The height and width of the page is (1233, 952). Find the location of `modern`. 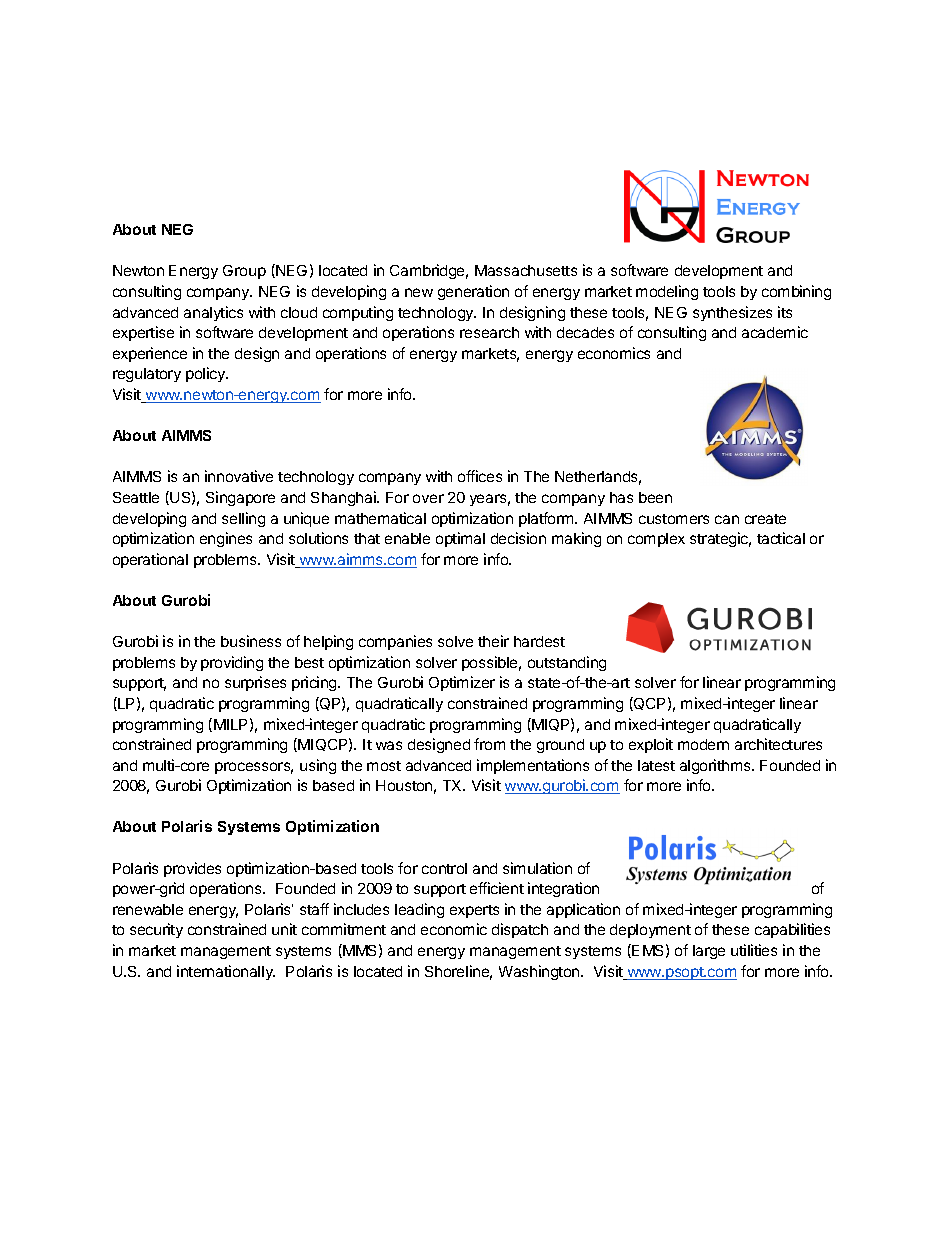

modern is located at coordinates (703, 744).
